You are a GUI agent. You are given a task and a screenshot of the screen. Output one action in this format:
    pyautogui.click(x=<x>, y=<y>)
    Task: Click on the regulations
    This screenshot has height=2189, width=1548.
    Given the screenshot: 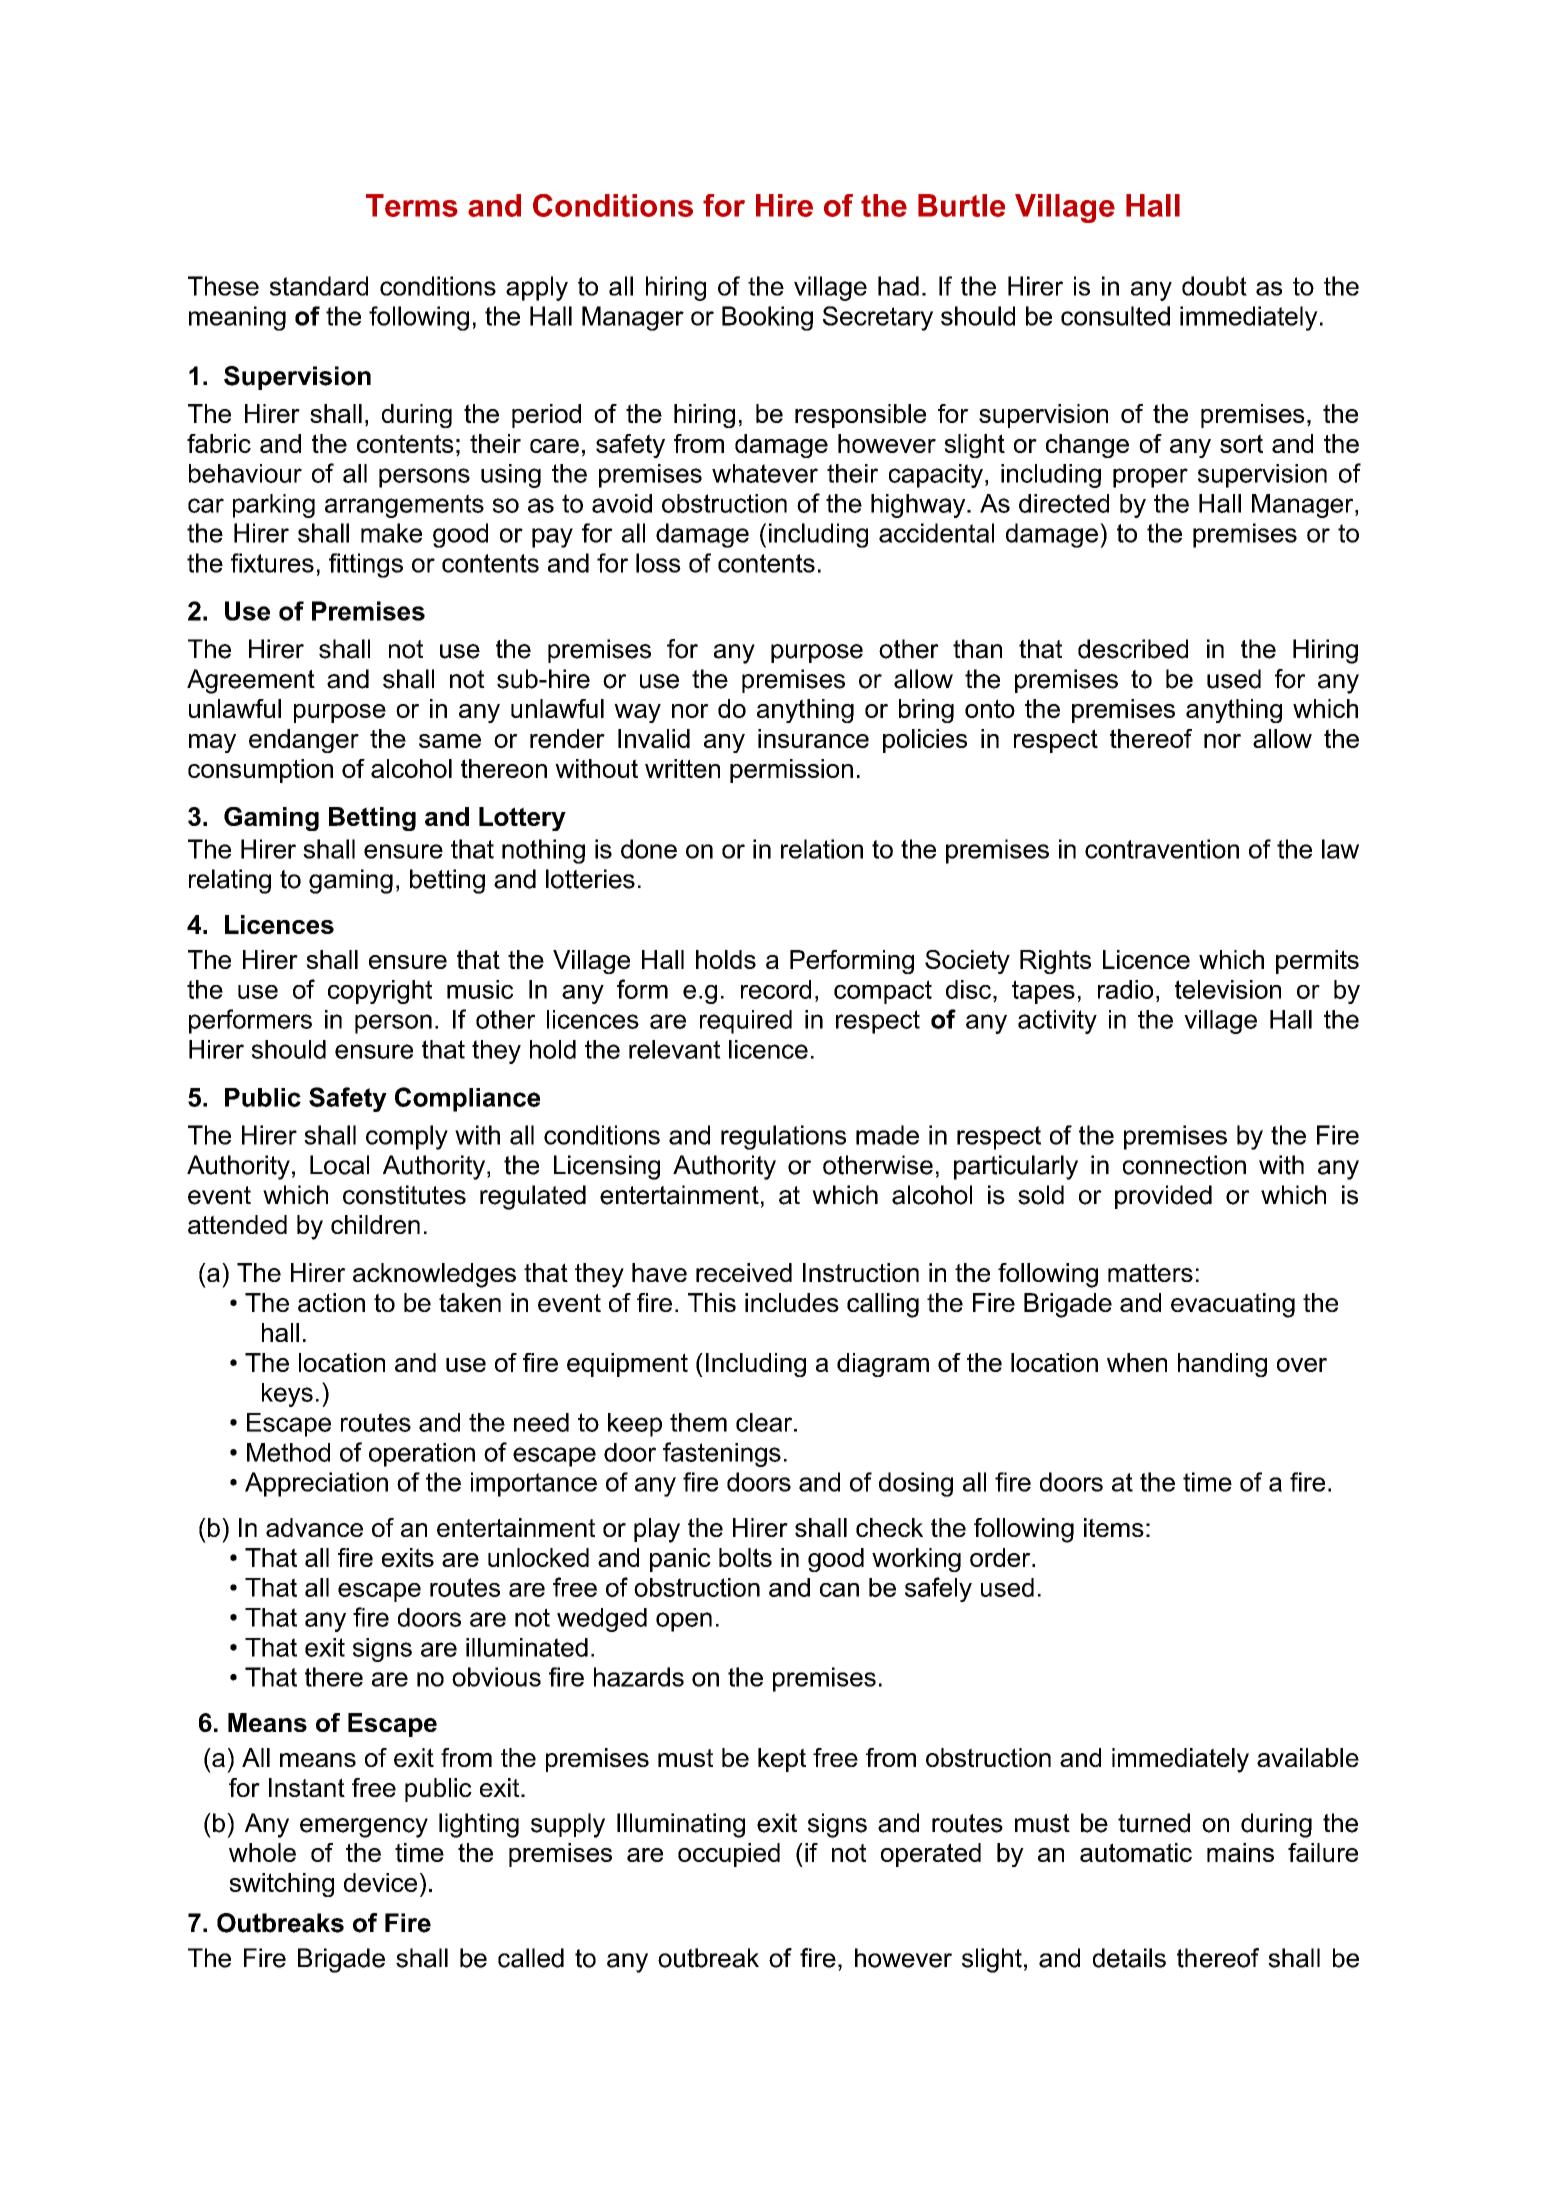 What is the action you would take?
    pyautogui.click(x=783, y=1137)
